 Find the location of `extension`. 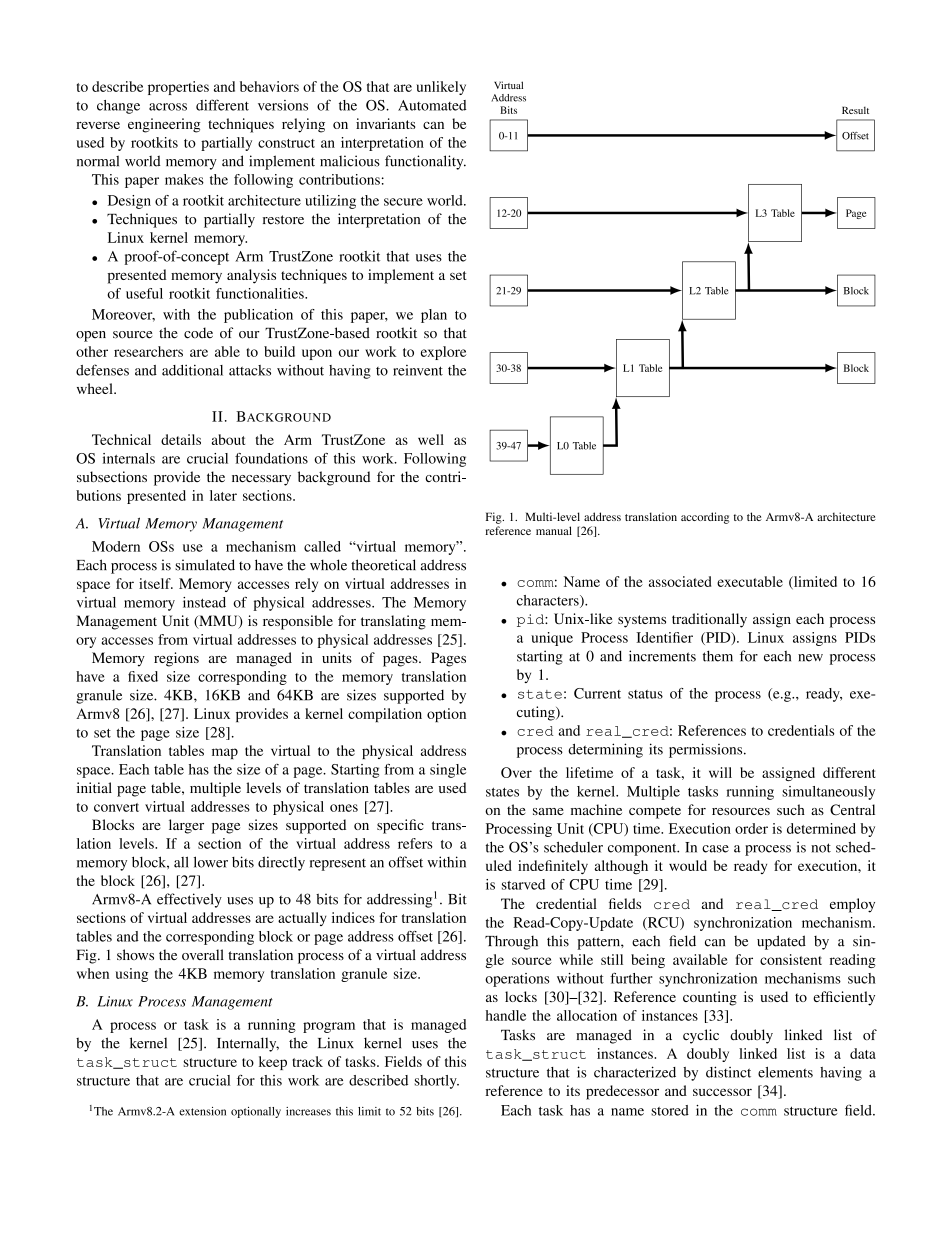

extension is located at coordinates (202, 1111).
